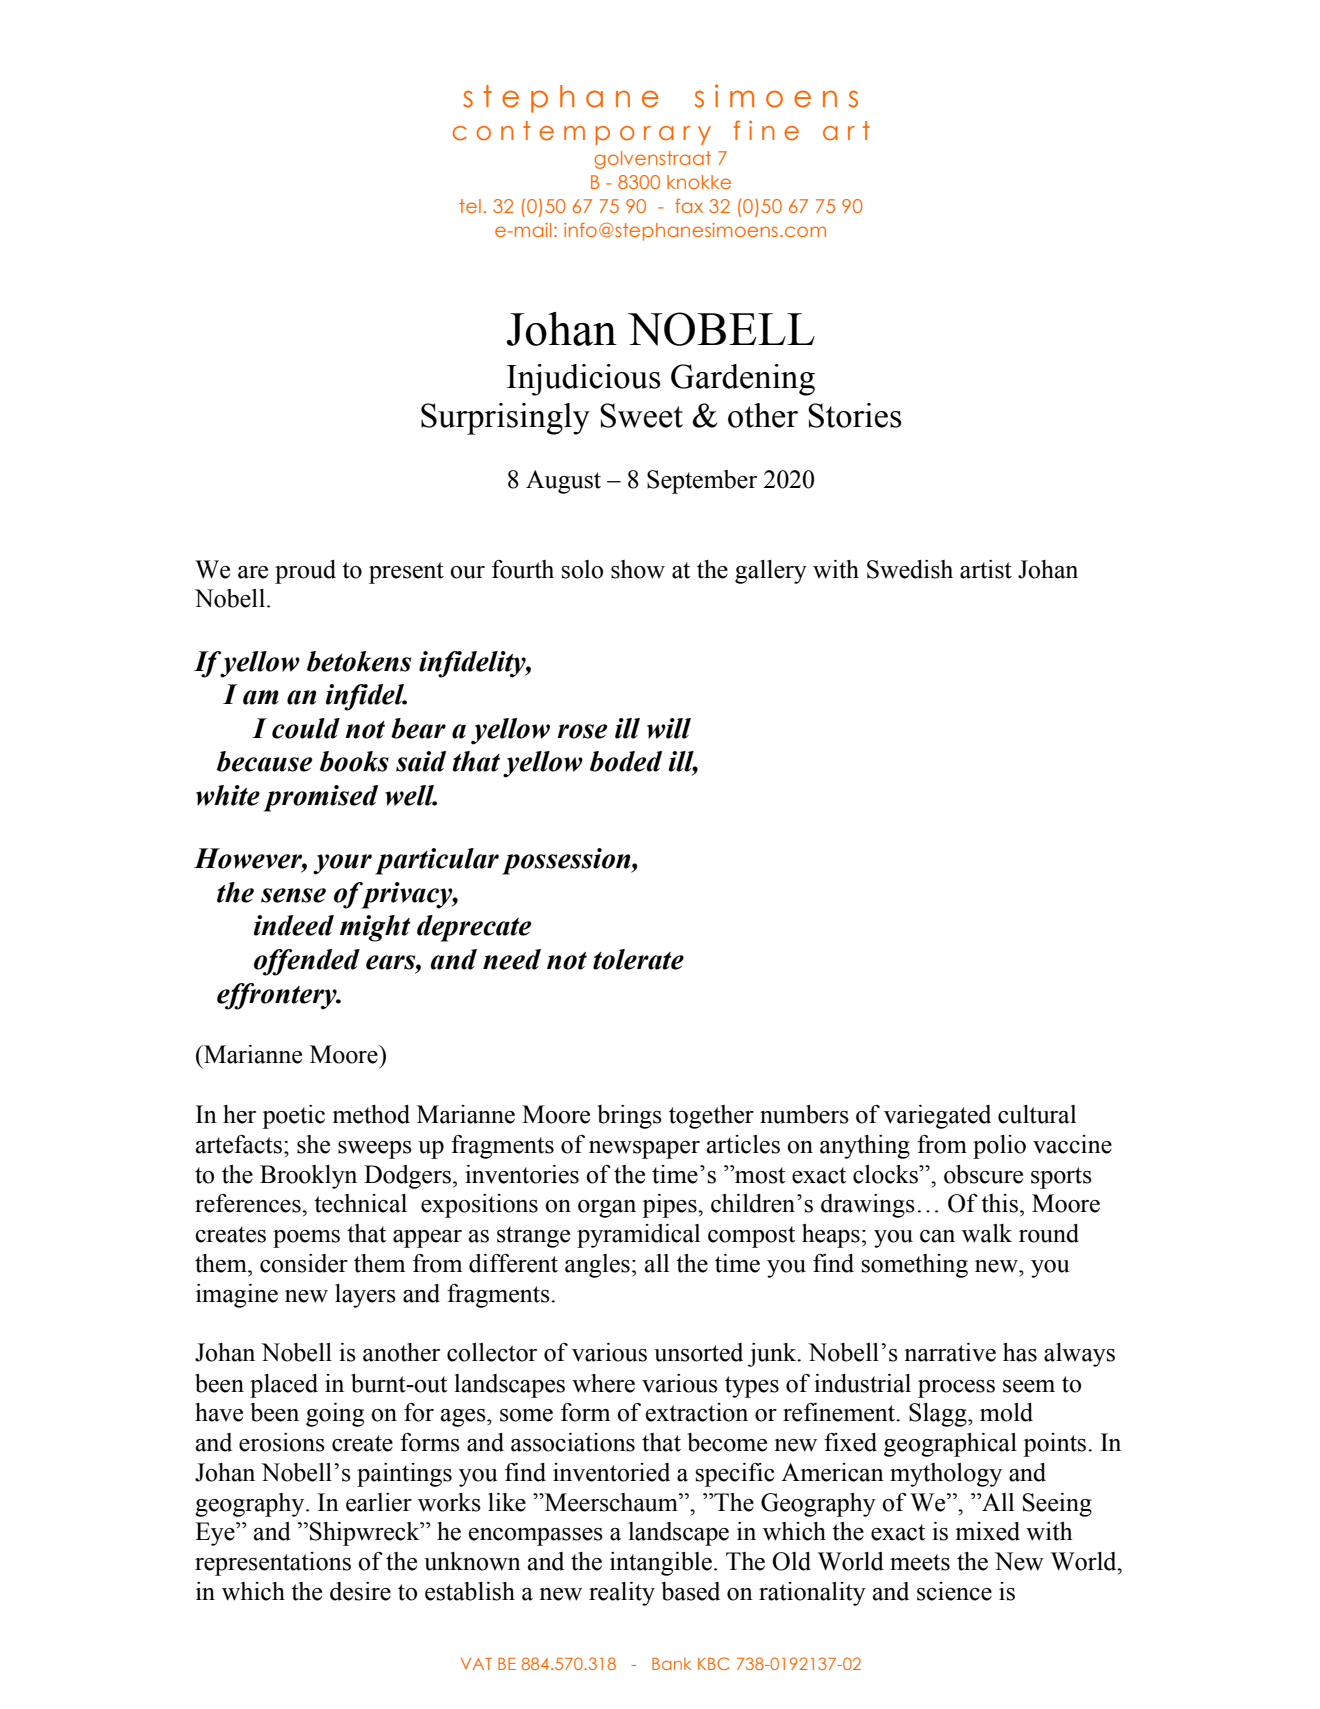 The height and width of the screenshot is (1709, 1320). What do you see at coordinates (306, 728) in the screenshot?
I see `could` at bounding box center [306, 728].
